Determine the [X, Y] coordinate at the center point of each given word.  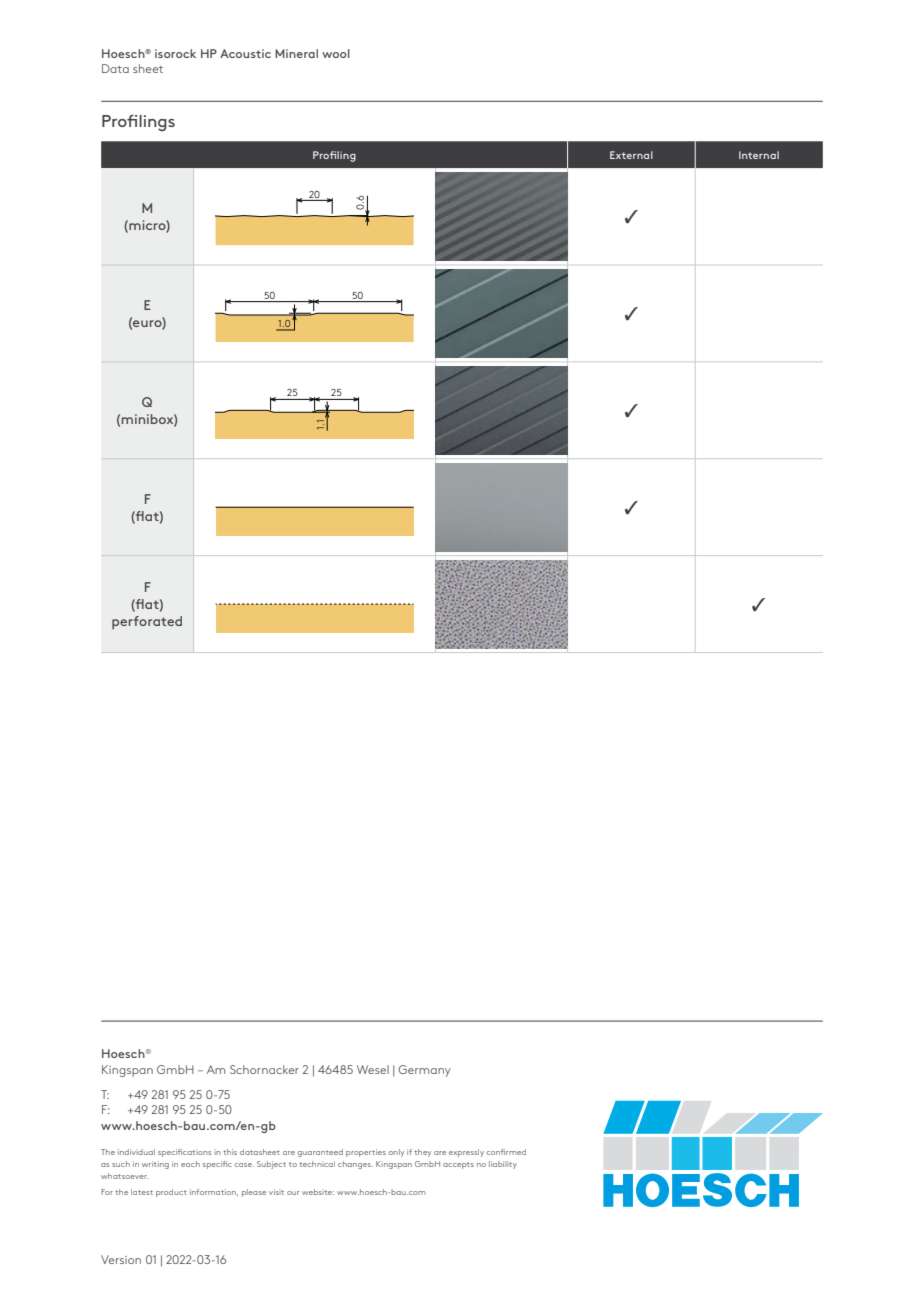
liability [503, 1165]
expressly [466, 1153]
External [631, 155]
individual [136, 1152]
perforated [147, 623]
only [396, 1153]
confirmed [506, 1152]
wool [336, 53]
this [230, 1152]
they [422, 1153]
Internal [759, 155]
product [171, 1193]
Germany [424, 1071]
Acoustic [245, 53]
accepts [458, 1165]
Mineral [296, 53]
